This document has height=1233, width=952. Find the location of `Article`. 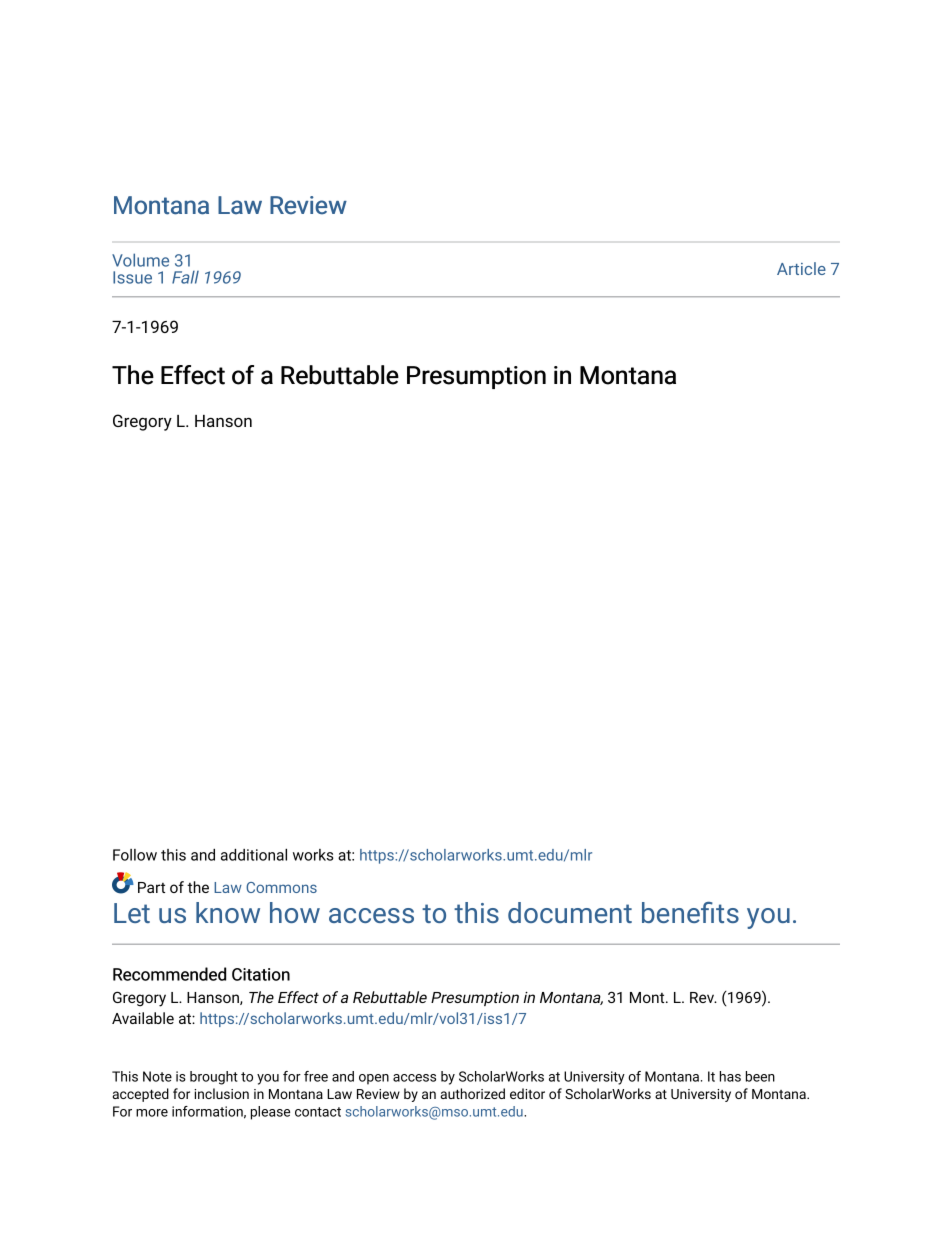

Article is located at coordinates (801, 268).
